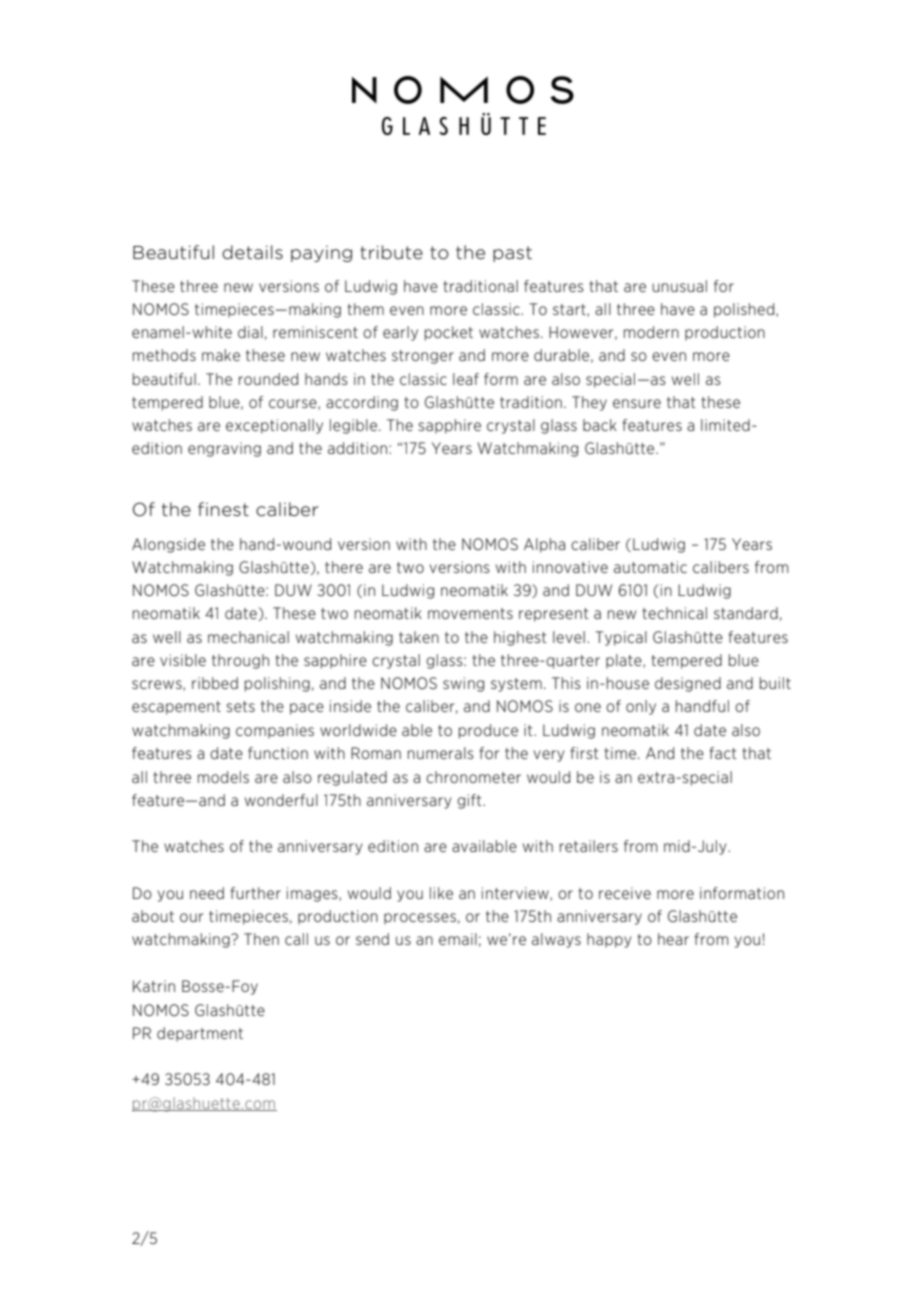 The height and width of the page is (1308, 924). I want to click on unusual, so click(679, 286).
